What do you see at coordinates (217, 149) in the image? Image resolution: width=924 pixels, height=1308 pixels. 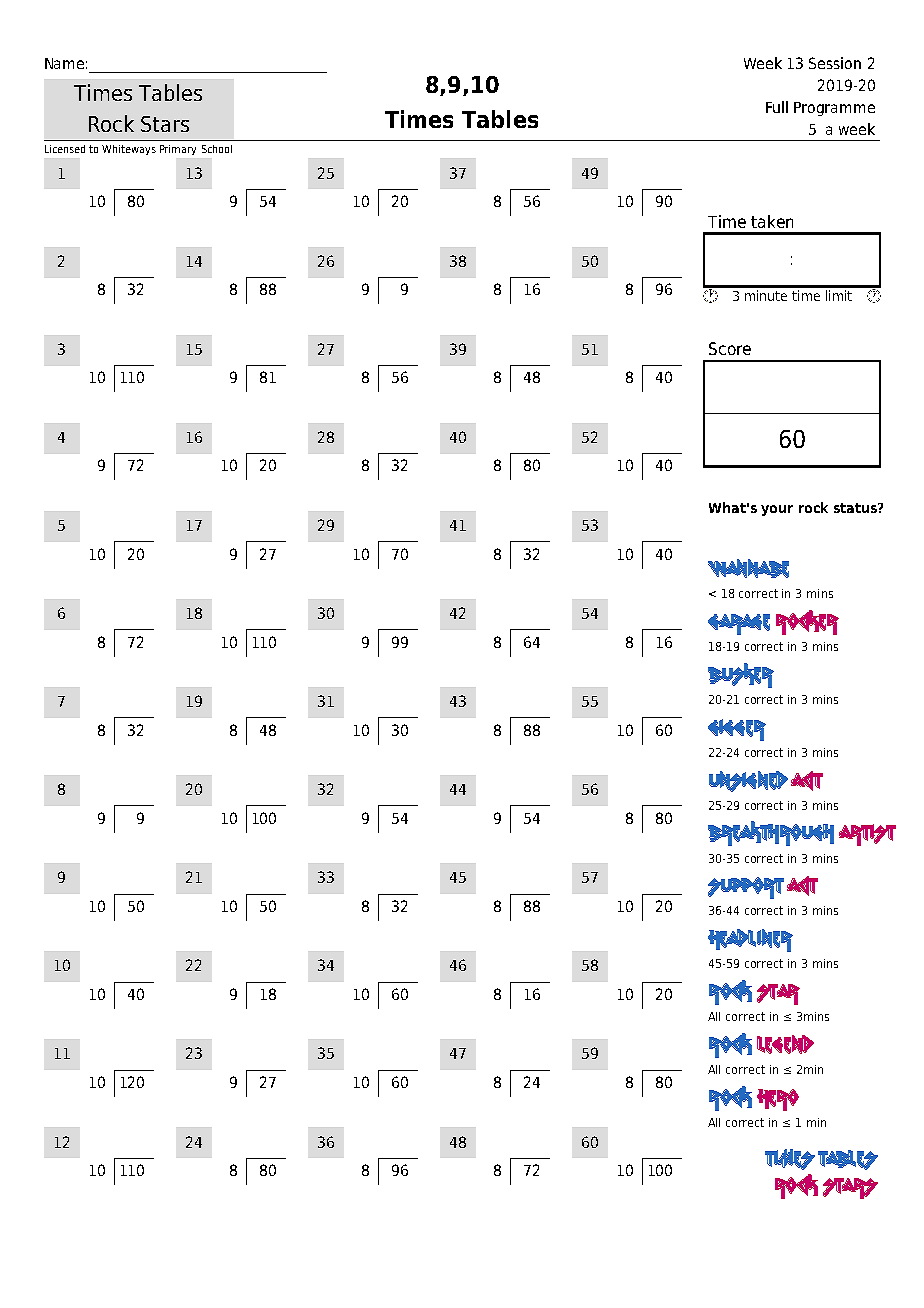 I see `School` at bounding box center [217, 149].
